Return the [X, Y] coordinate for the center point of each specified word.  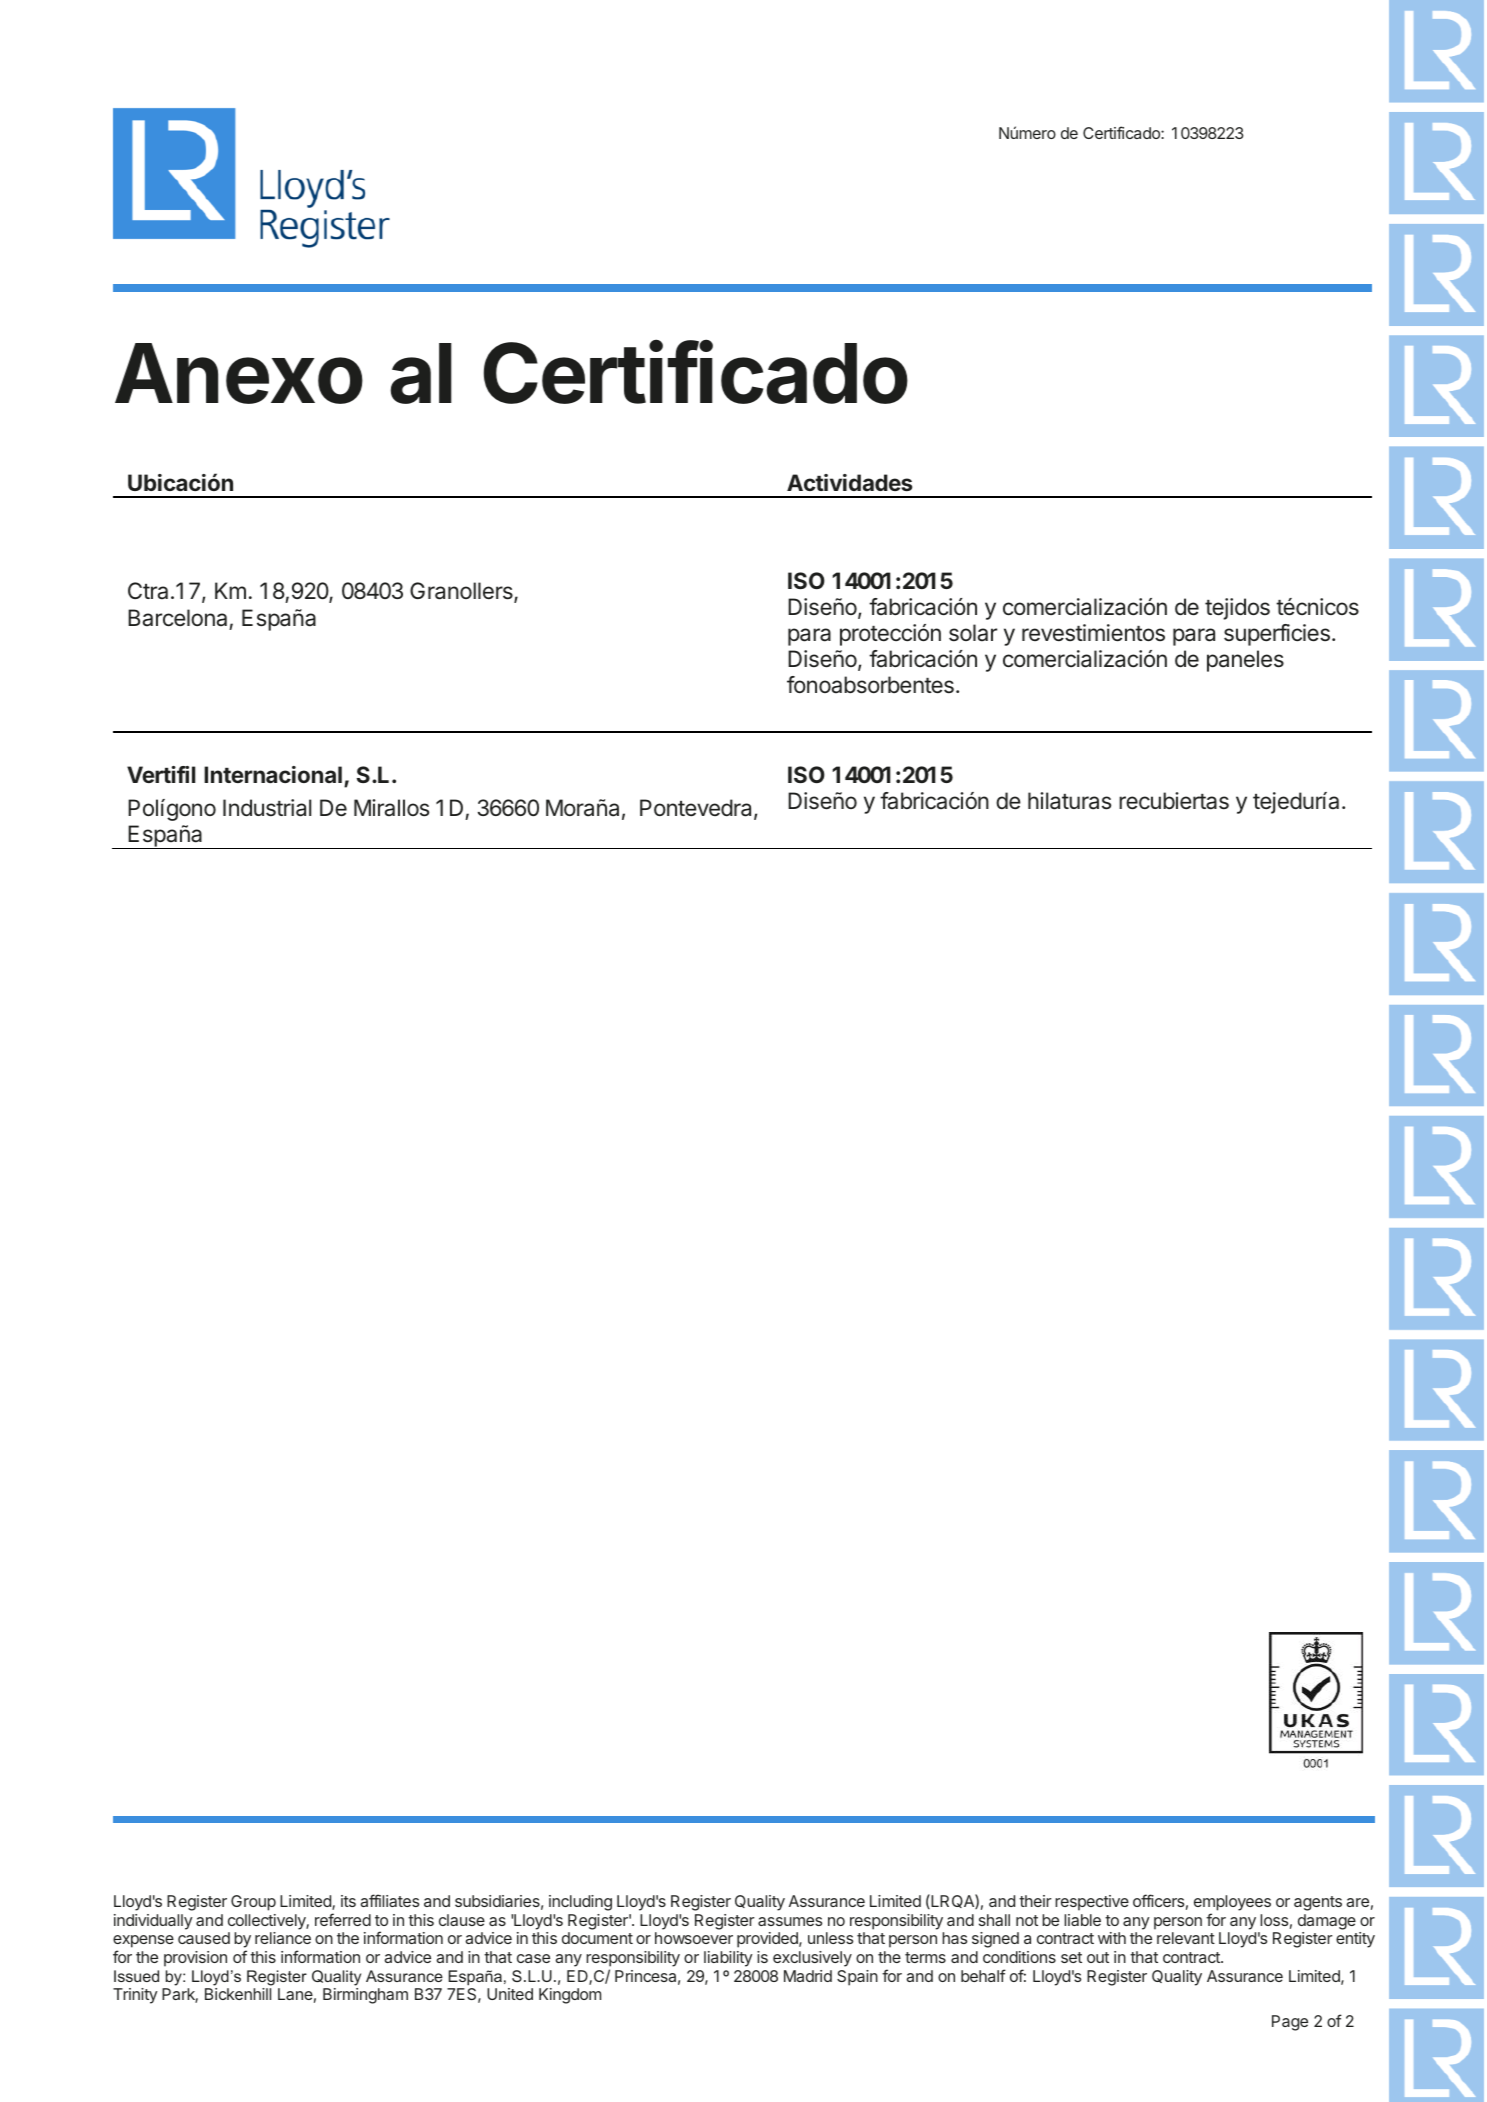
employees [1232, 1903]
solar [973, 633]
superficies [1277, 635]
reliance [283, 1938]
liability [728, 1959]
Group [253, 1903]
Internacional [273, 774]
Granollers [462, 592]
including [580, 1903]
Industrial [267, 808]
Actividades [849, 482]
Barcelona [177, 618]
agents [1318, 1903]
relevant [1186, 1938]
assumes [790, 1921]
